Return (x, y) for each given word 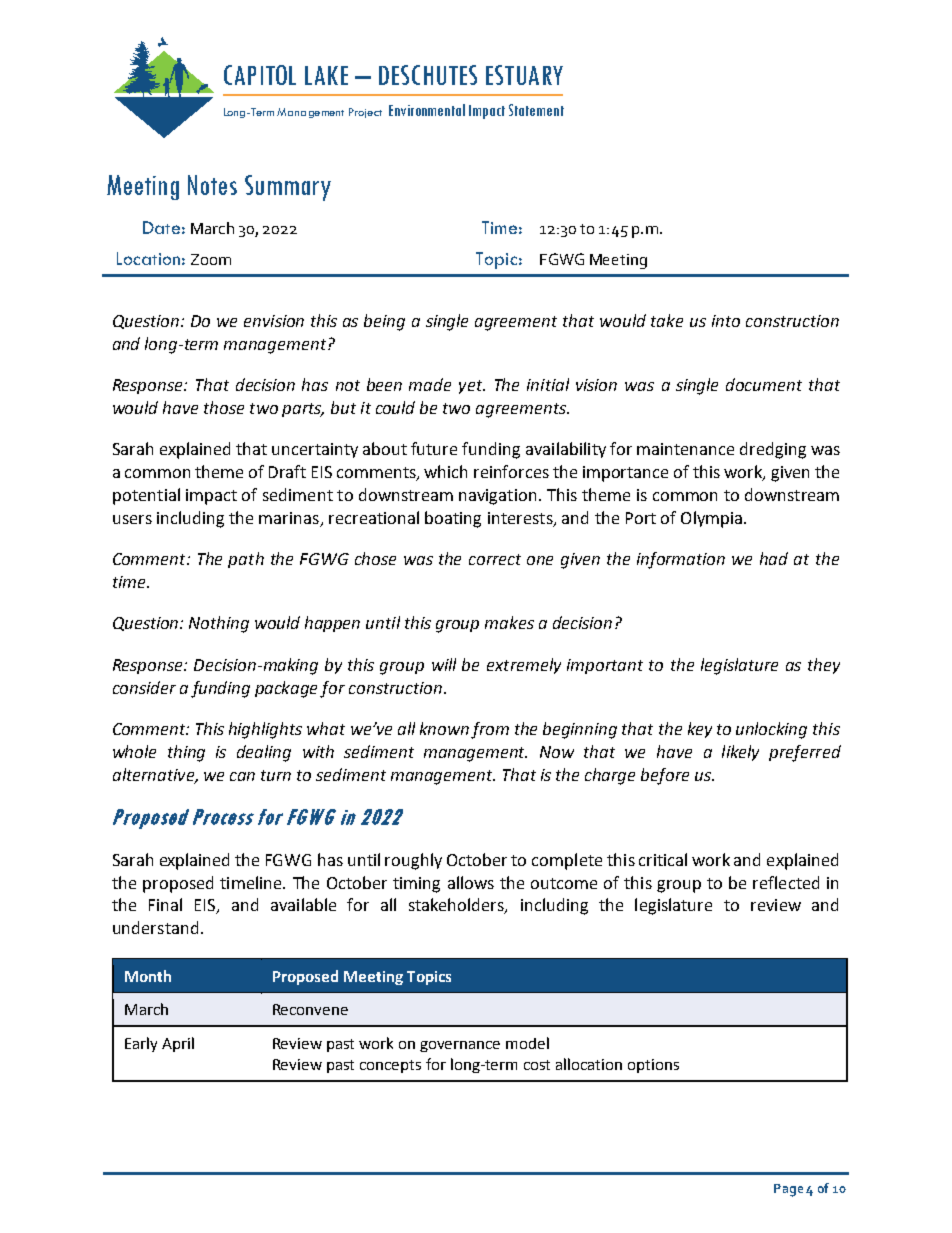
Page (788, 1190)
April (178, 1044)
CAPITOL (260, 75)
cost (537, 1065)
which (445, 471)
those (224, 407)
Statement (536, 110)
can (242, 776)
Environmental (427, 110)
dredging (773, 450)
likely (740, 753)
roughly (413, 861)
